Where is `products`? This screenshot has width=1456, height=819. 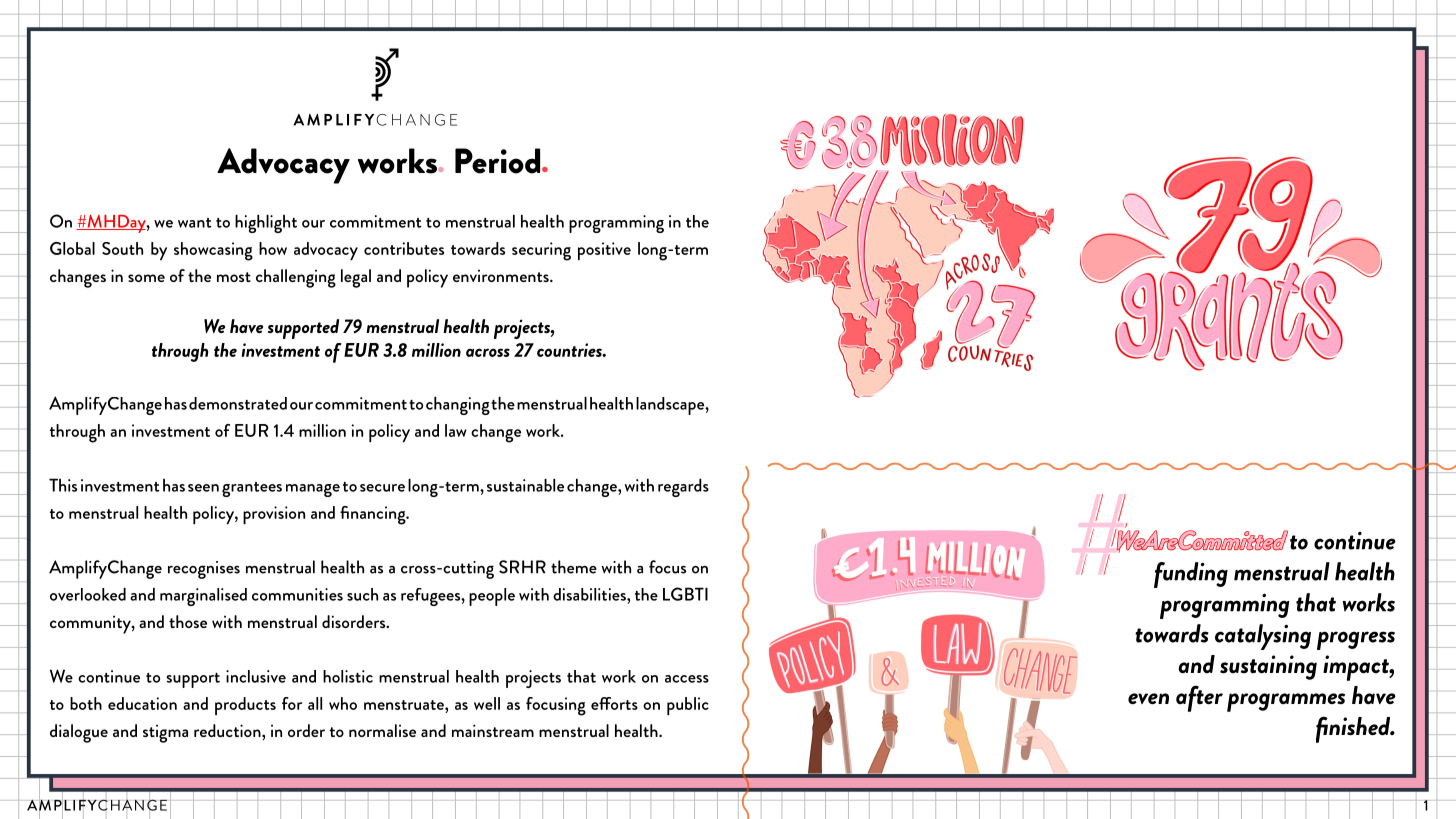 products is located at coordinates (245, 706).
